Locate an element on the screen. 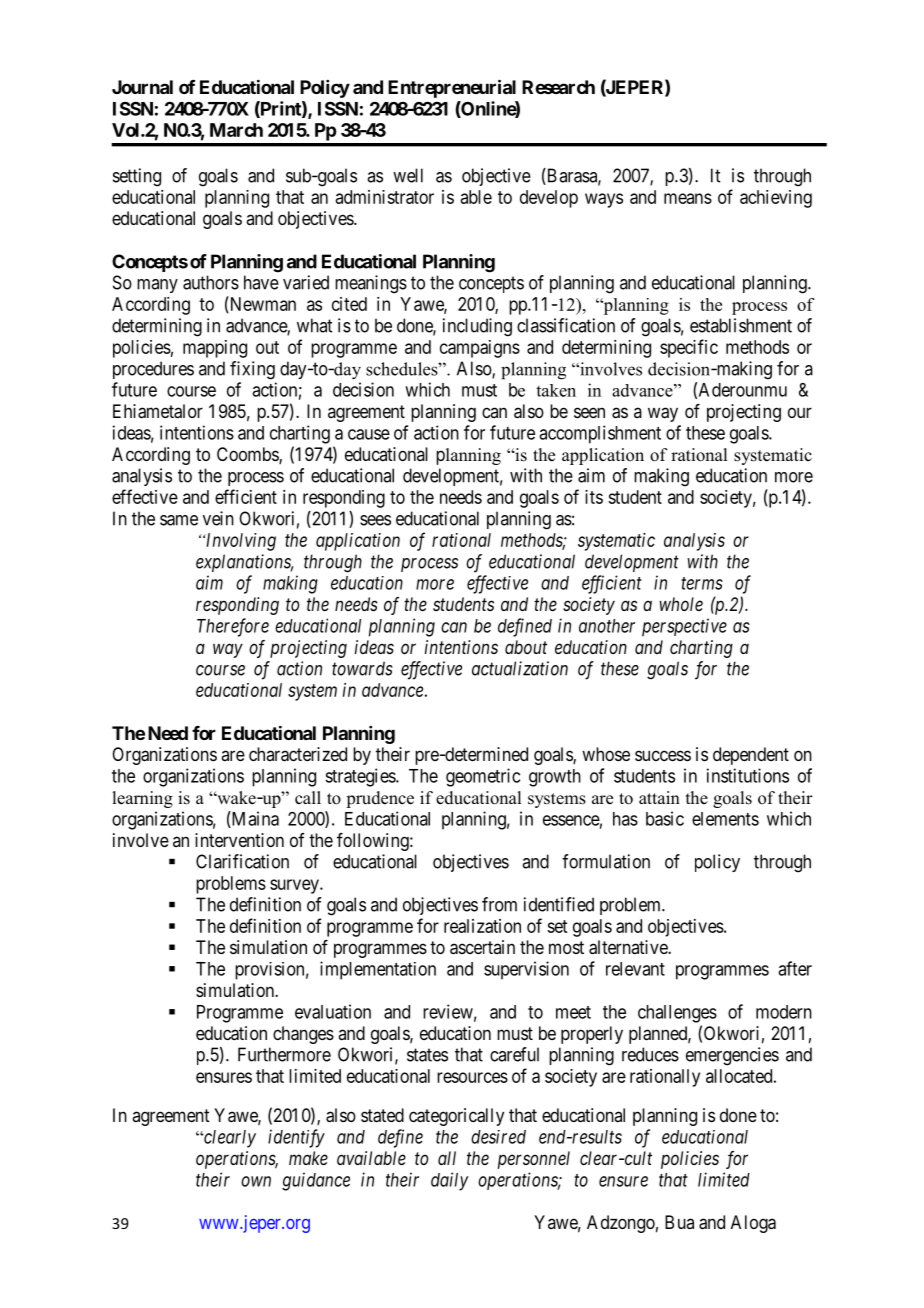  achieving is located at coordinates (776, 199).
